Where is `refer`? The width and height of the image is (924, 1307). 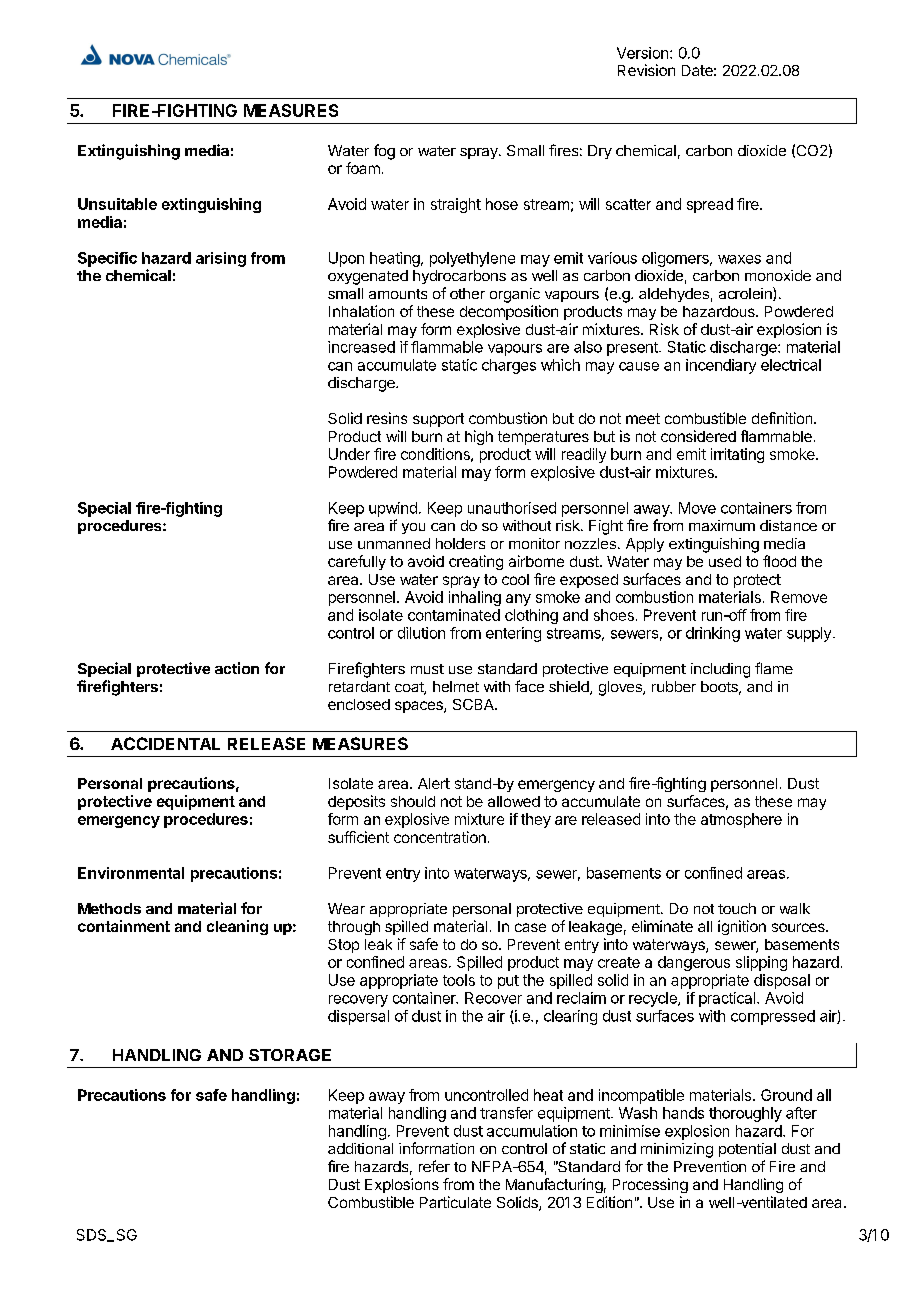 refer is located at coordinates (434, 1166).
